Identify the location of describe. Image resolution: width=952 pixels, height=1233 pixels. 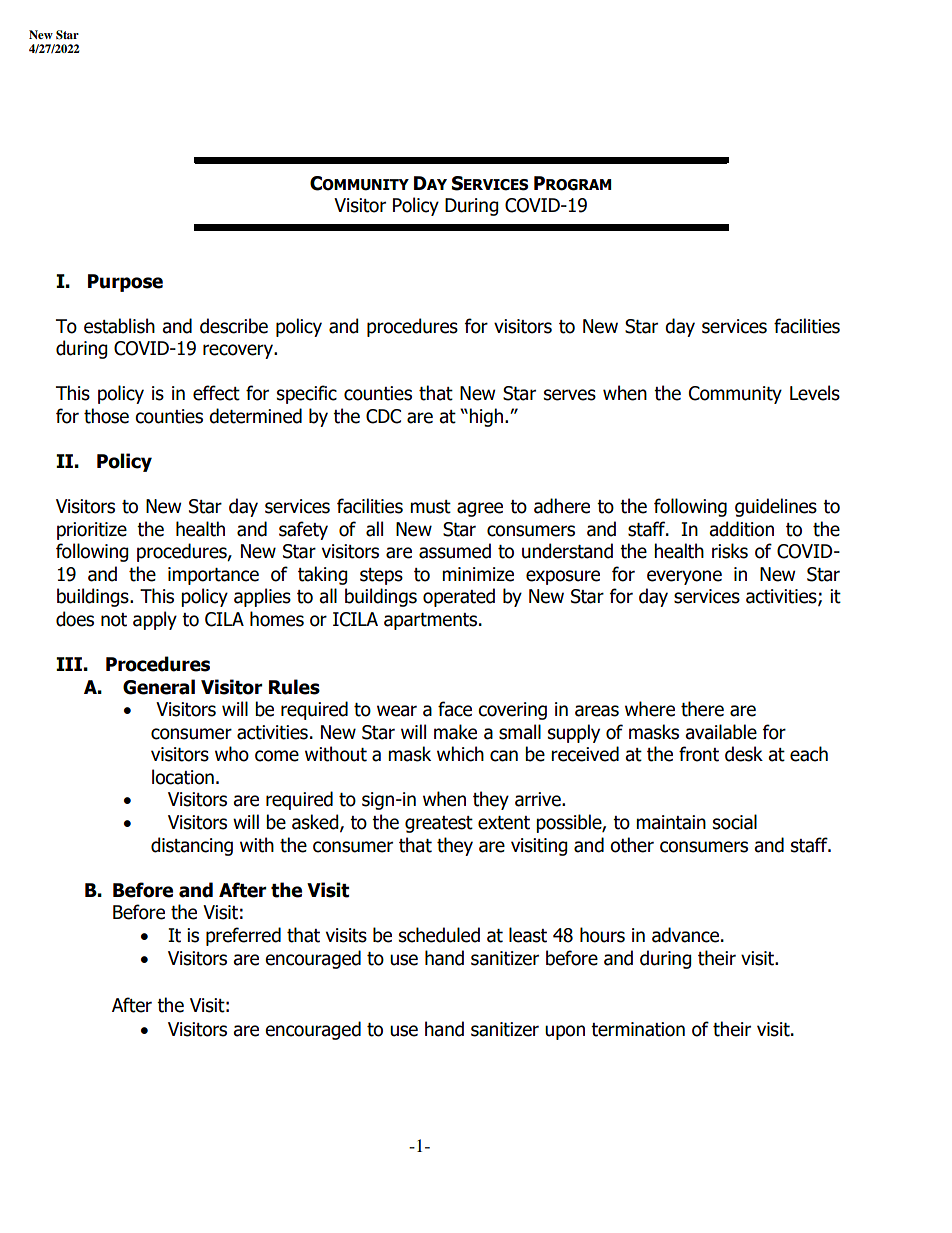
(234, 326).
